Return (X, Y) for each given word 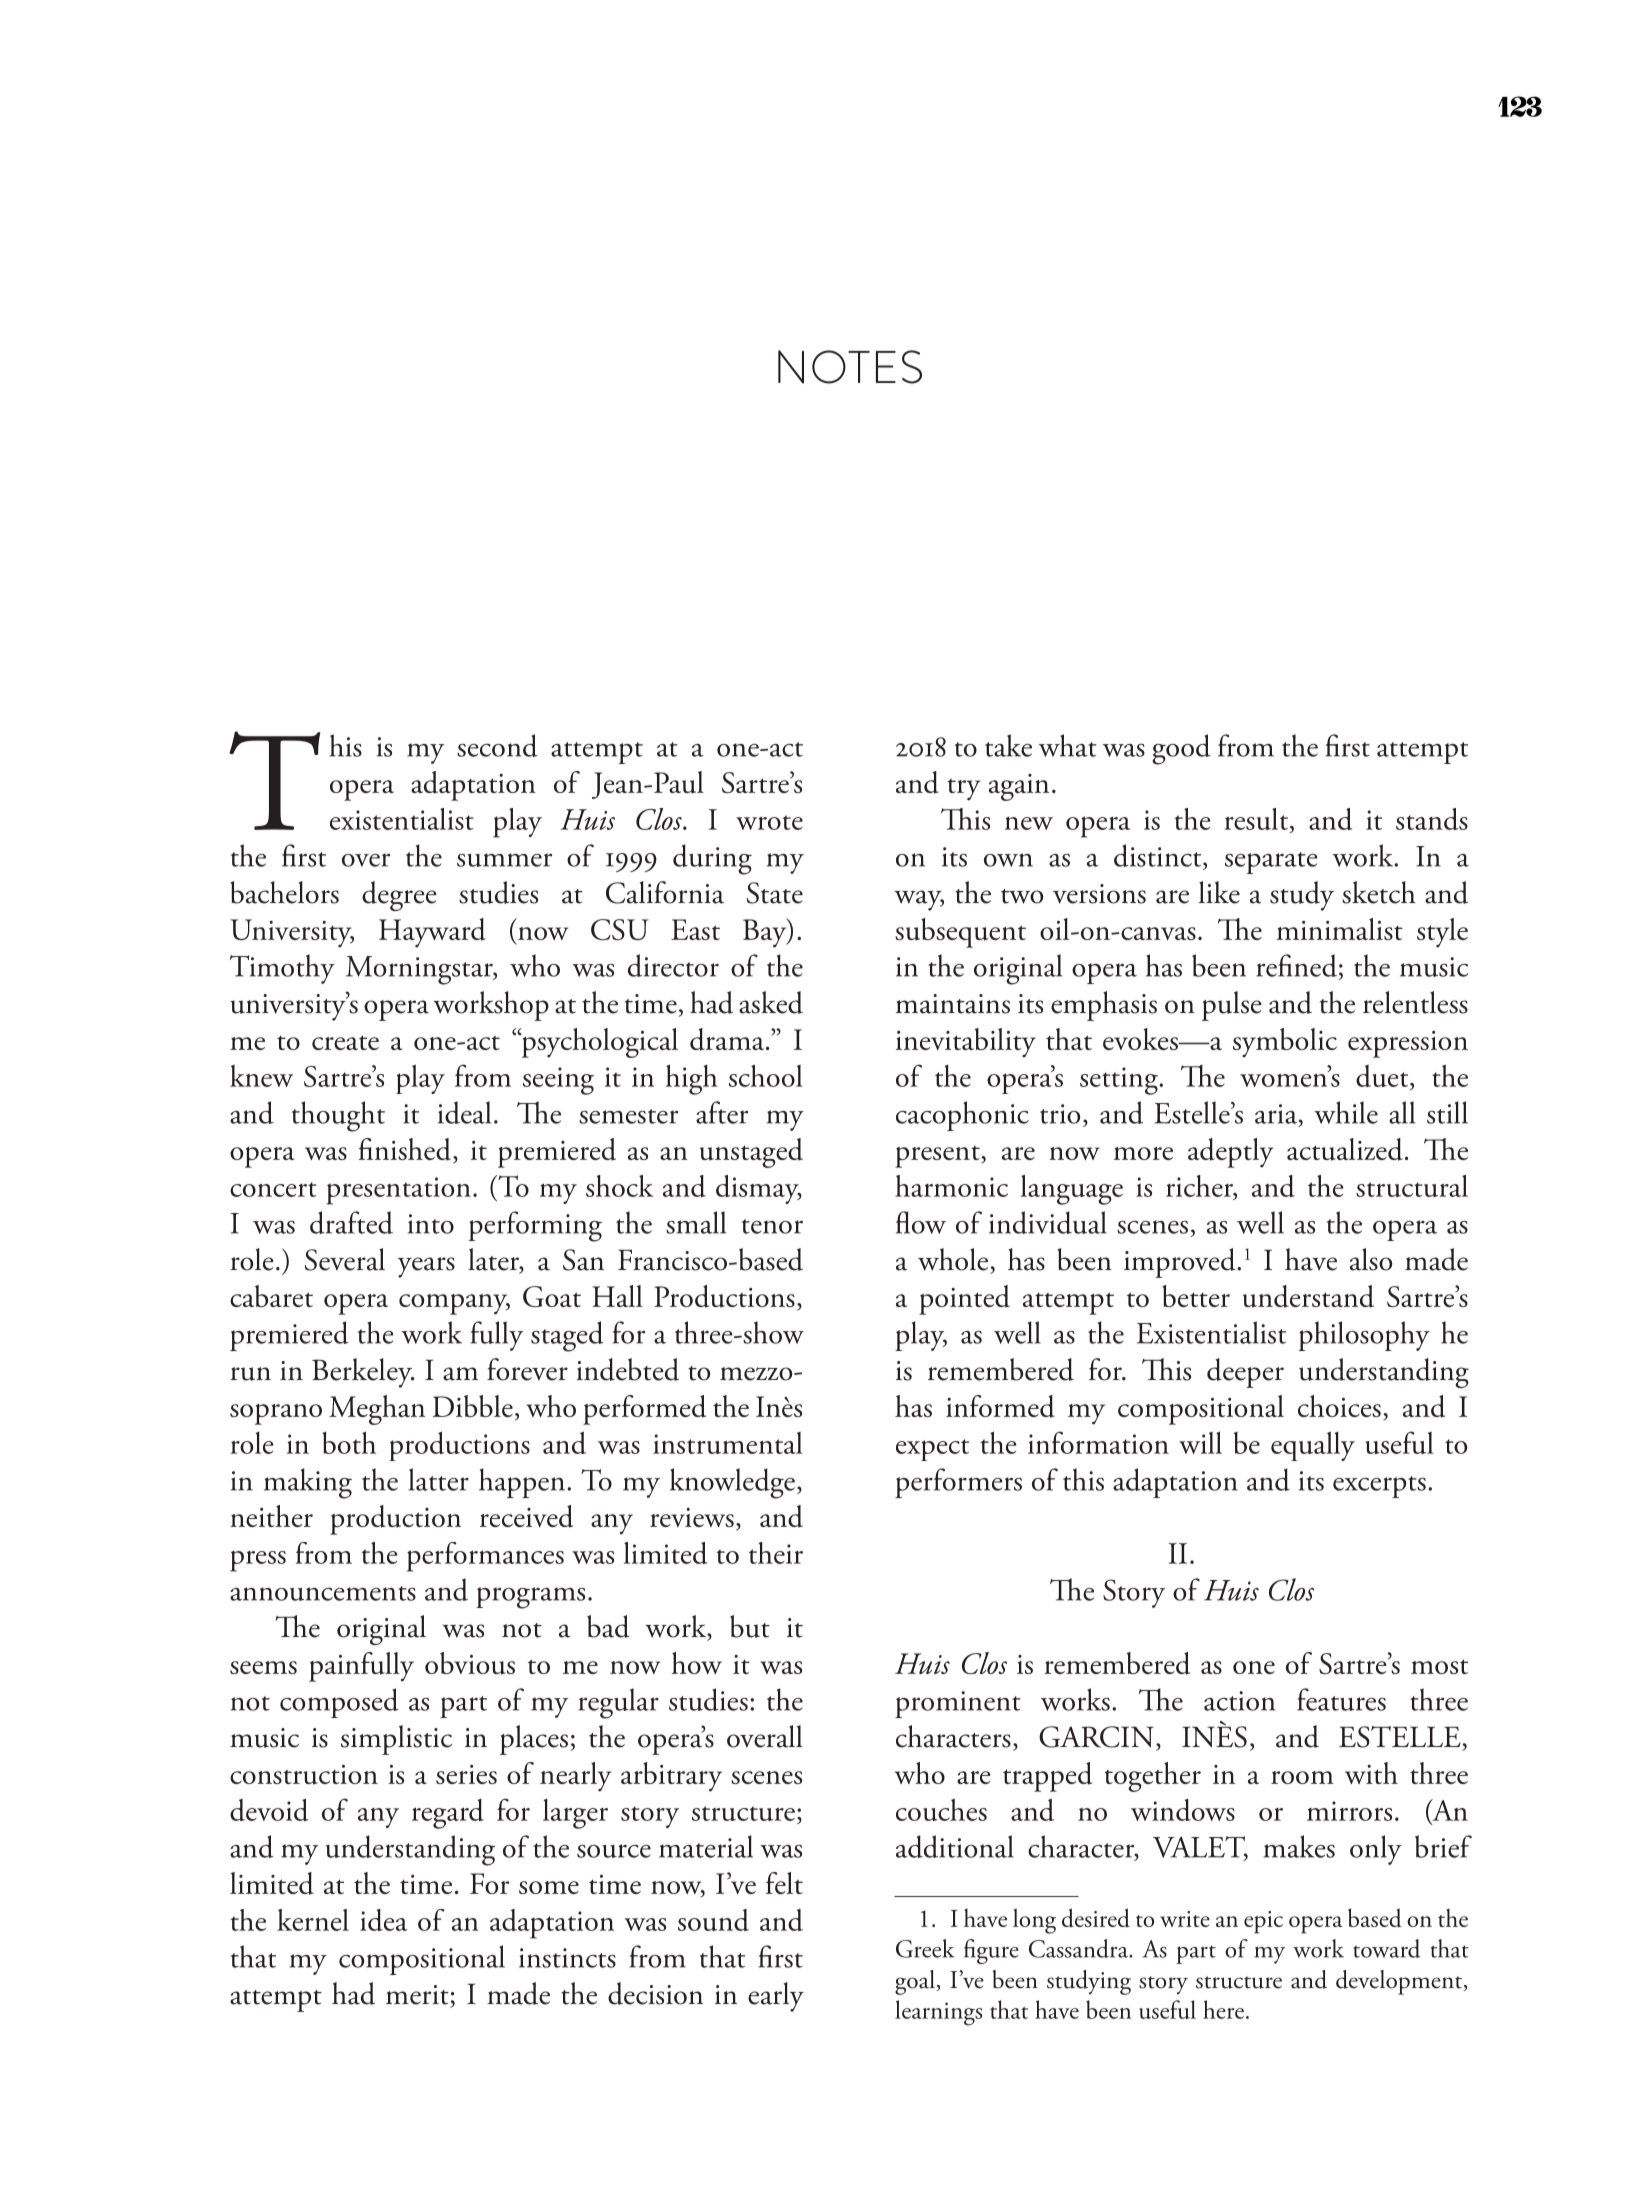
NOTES (850, 367)
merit (417, 1995)
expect (932, 1450)
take (1008, 745)
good (1181, 749)
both (349, 1442)
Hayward (432, 933)
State (775, 893)
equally (1313, 1446)
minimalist (1340, 929)
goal (915, 1982)
